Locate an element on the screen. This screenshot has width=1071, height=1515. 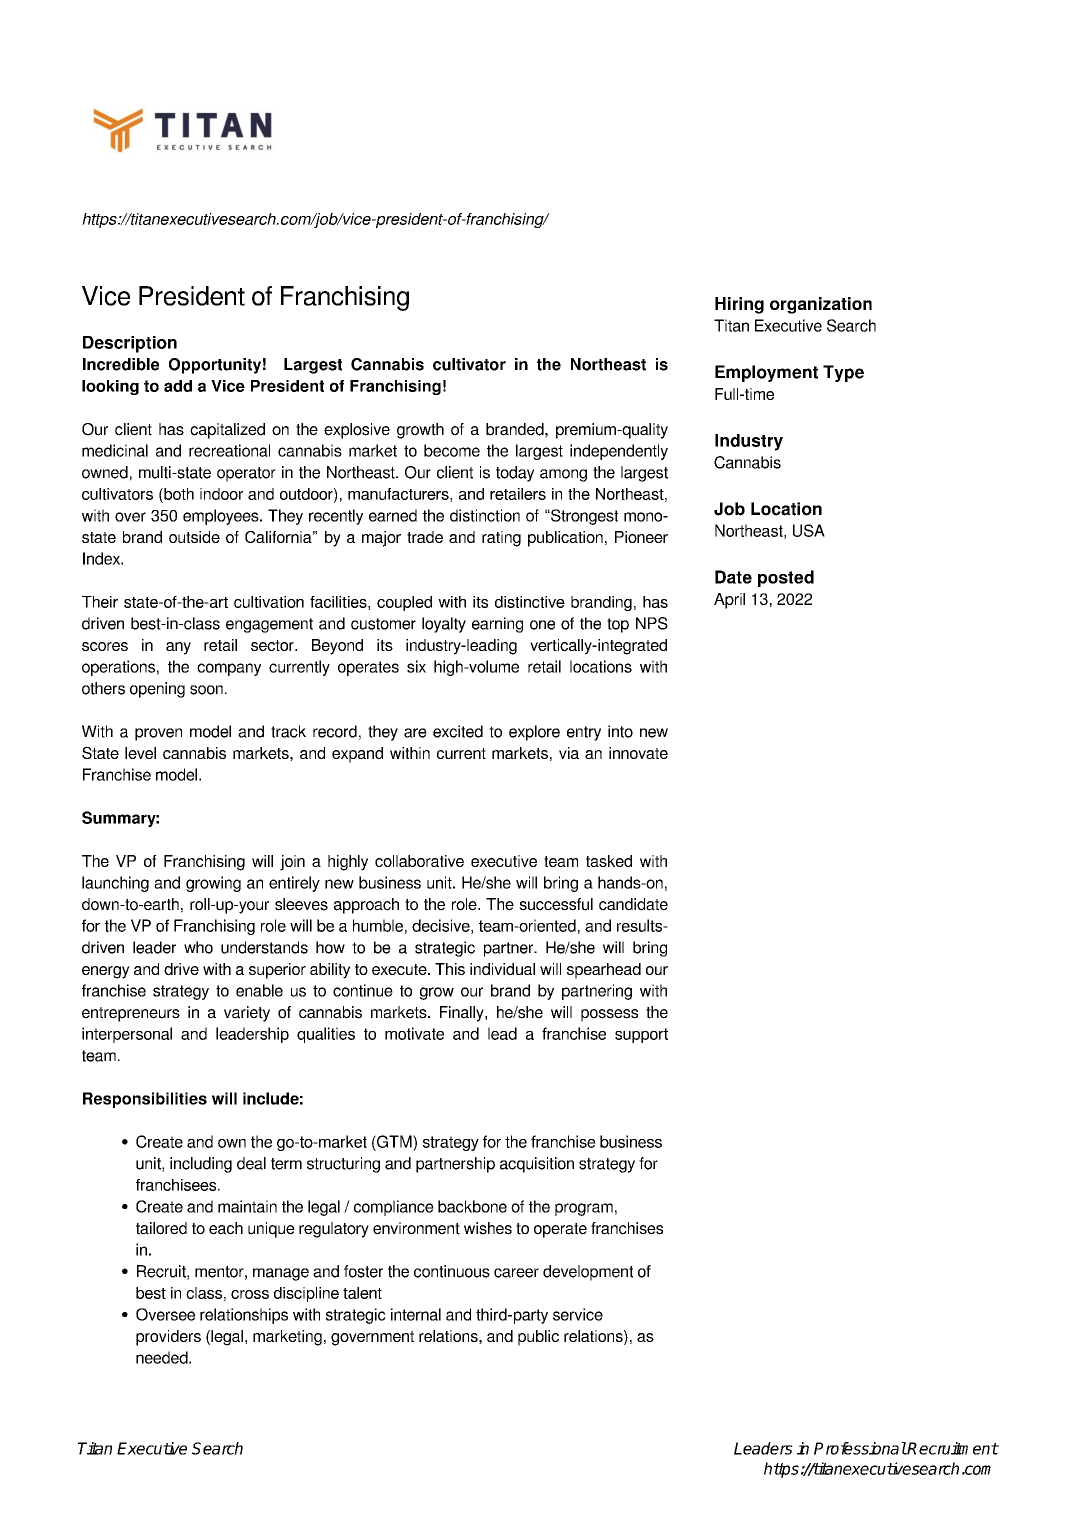
acquisition is located at coordinates (537, 1165).
